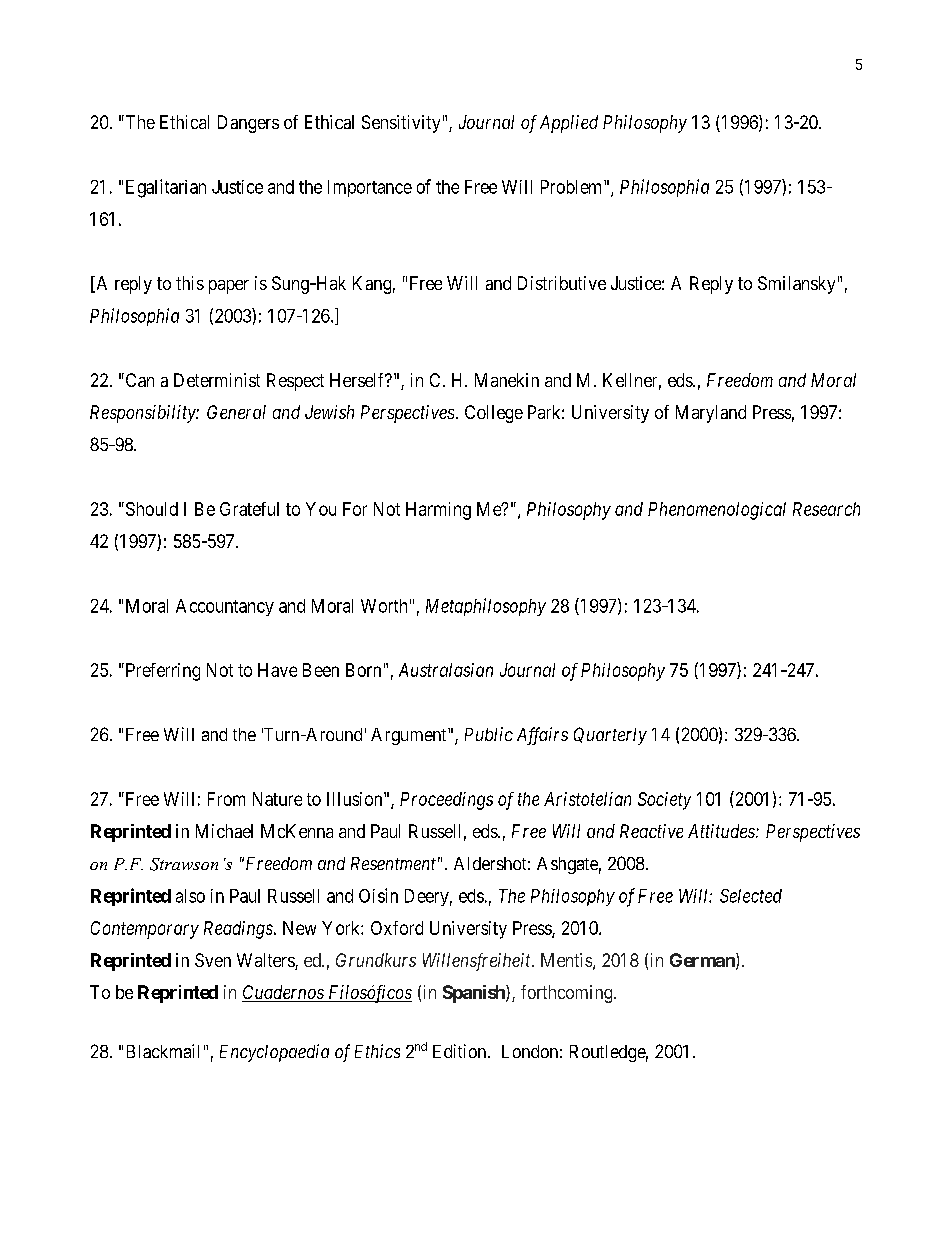  I want to click on Maryland, so click(711, 414).
